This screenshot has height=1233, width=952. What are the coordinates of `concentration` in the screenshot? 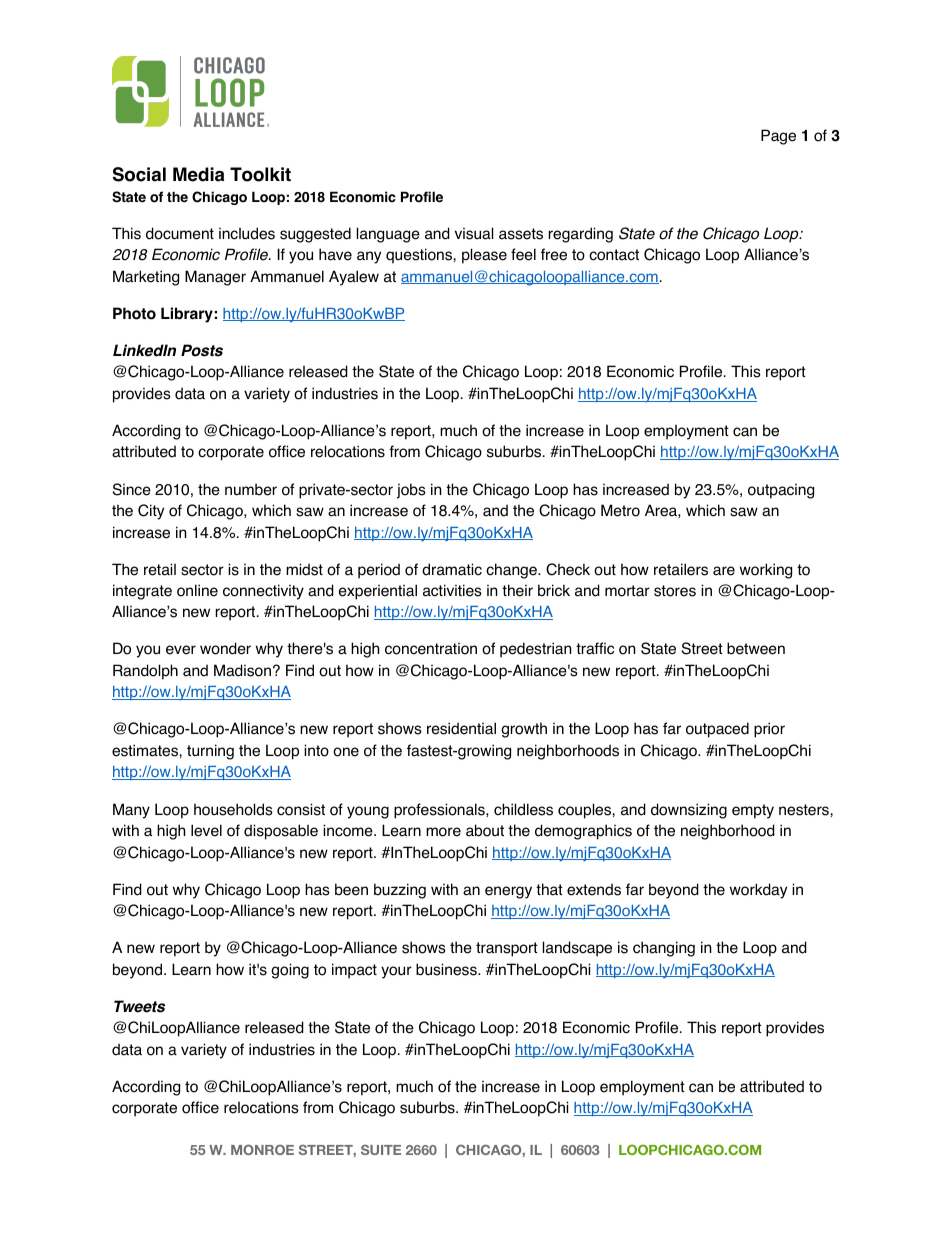 It's located at (431, 648).
